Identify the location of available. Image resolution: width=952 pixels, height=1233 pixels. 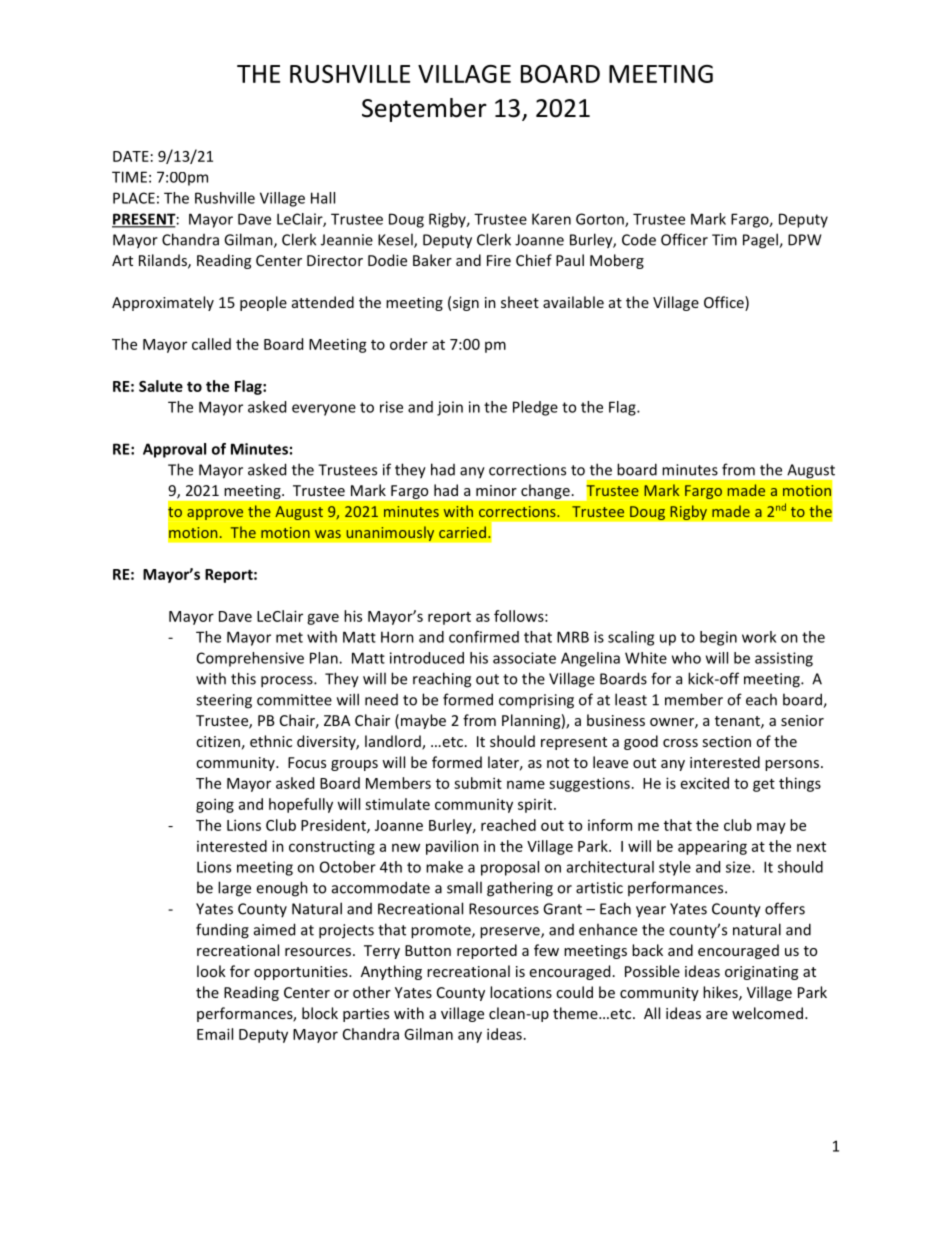
(573, 302).
